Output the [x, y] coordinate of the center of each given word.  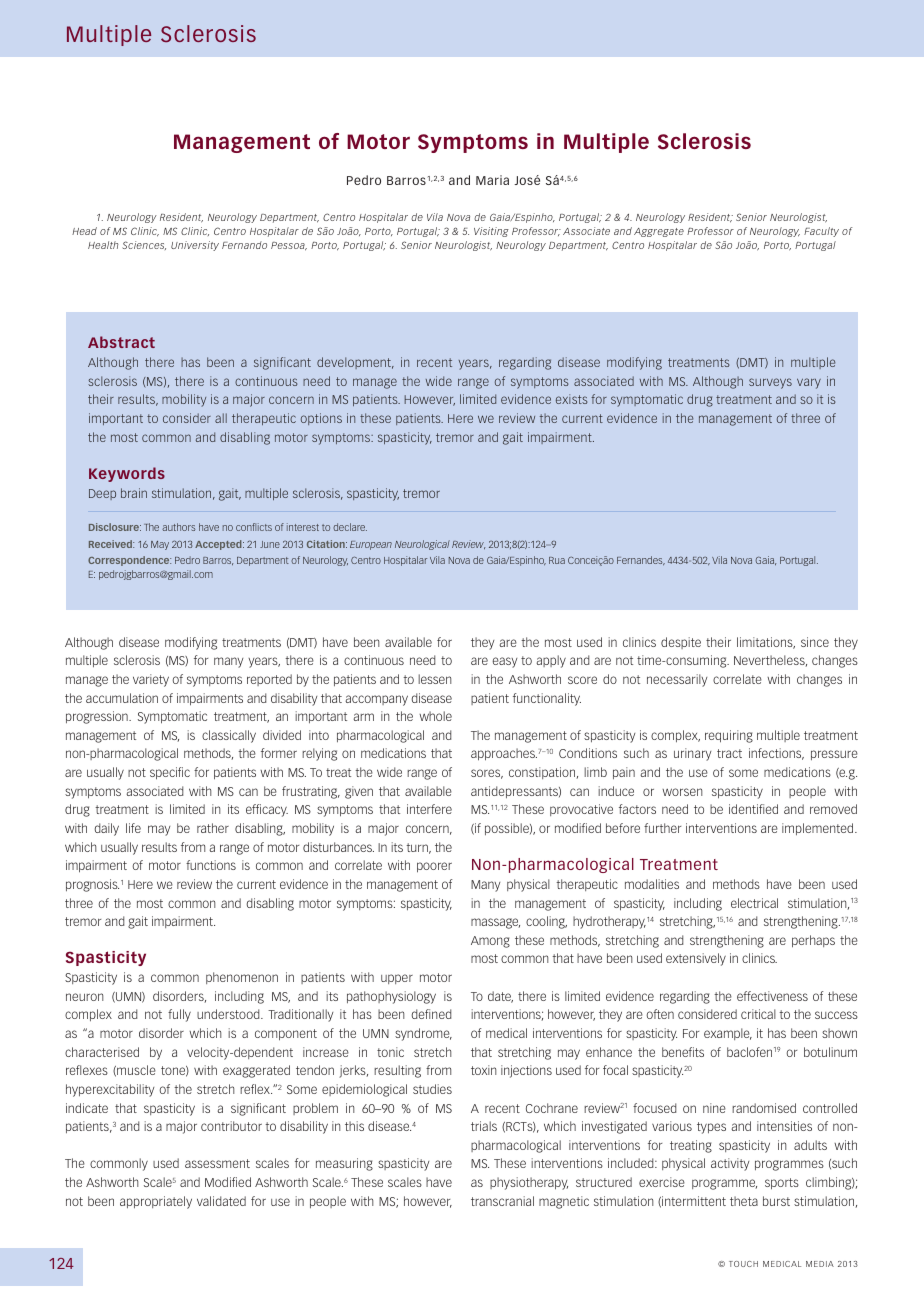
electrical [754, 903]
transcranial [502, 1201]
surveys [770, 383]
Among [490, 942]
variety [151, 680]
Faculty [821, 232]
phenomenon [242, 978]
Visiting [491, 232]
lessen [434, 679]
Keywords [127, 474]
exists [572, 399]
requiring [729, 736]
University [195, 246]
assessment [217, 1163]
